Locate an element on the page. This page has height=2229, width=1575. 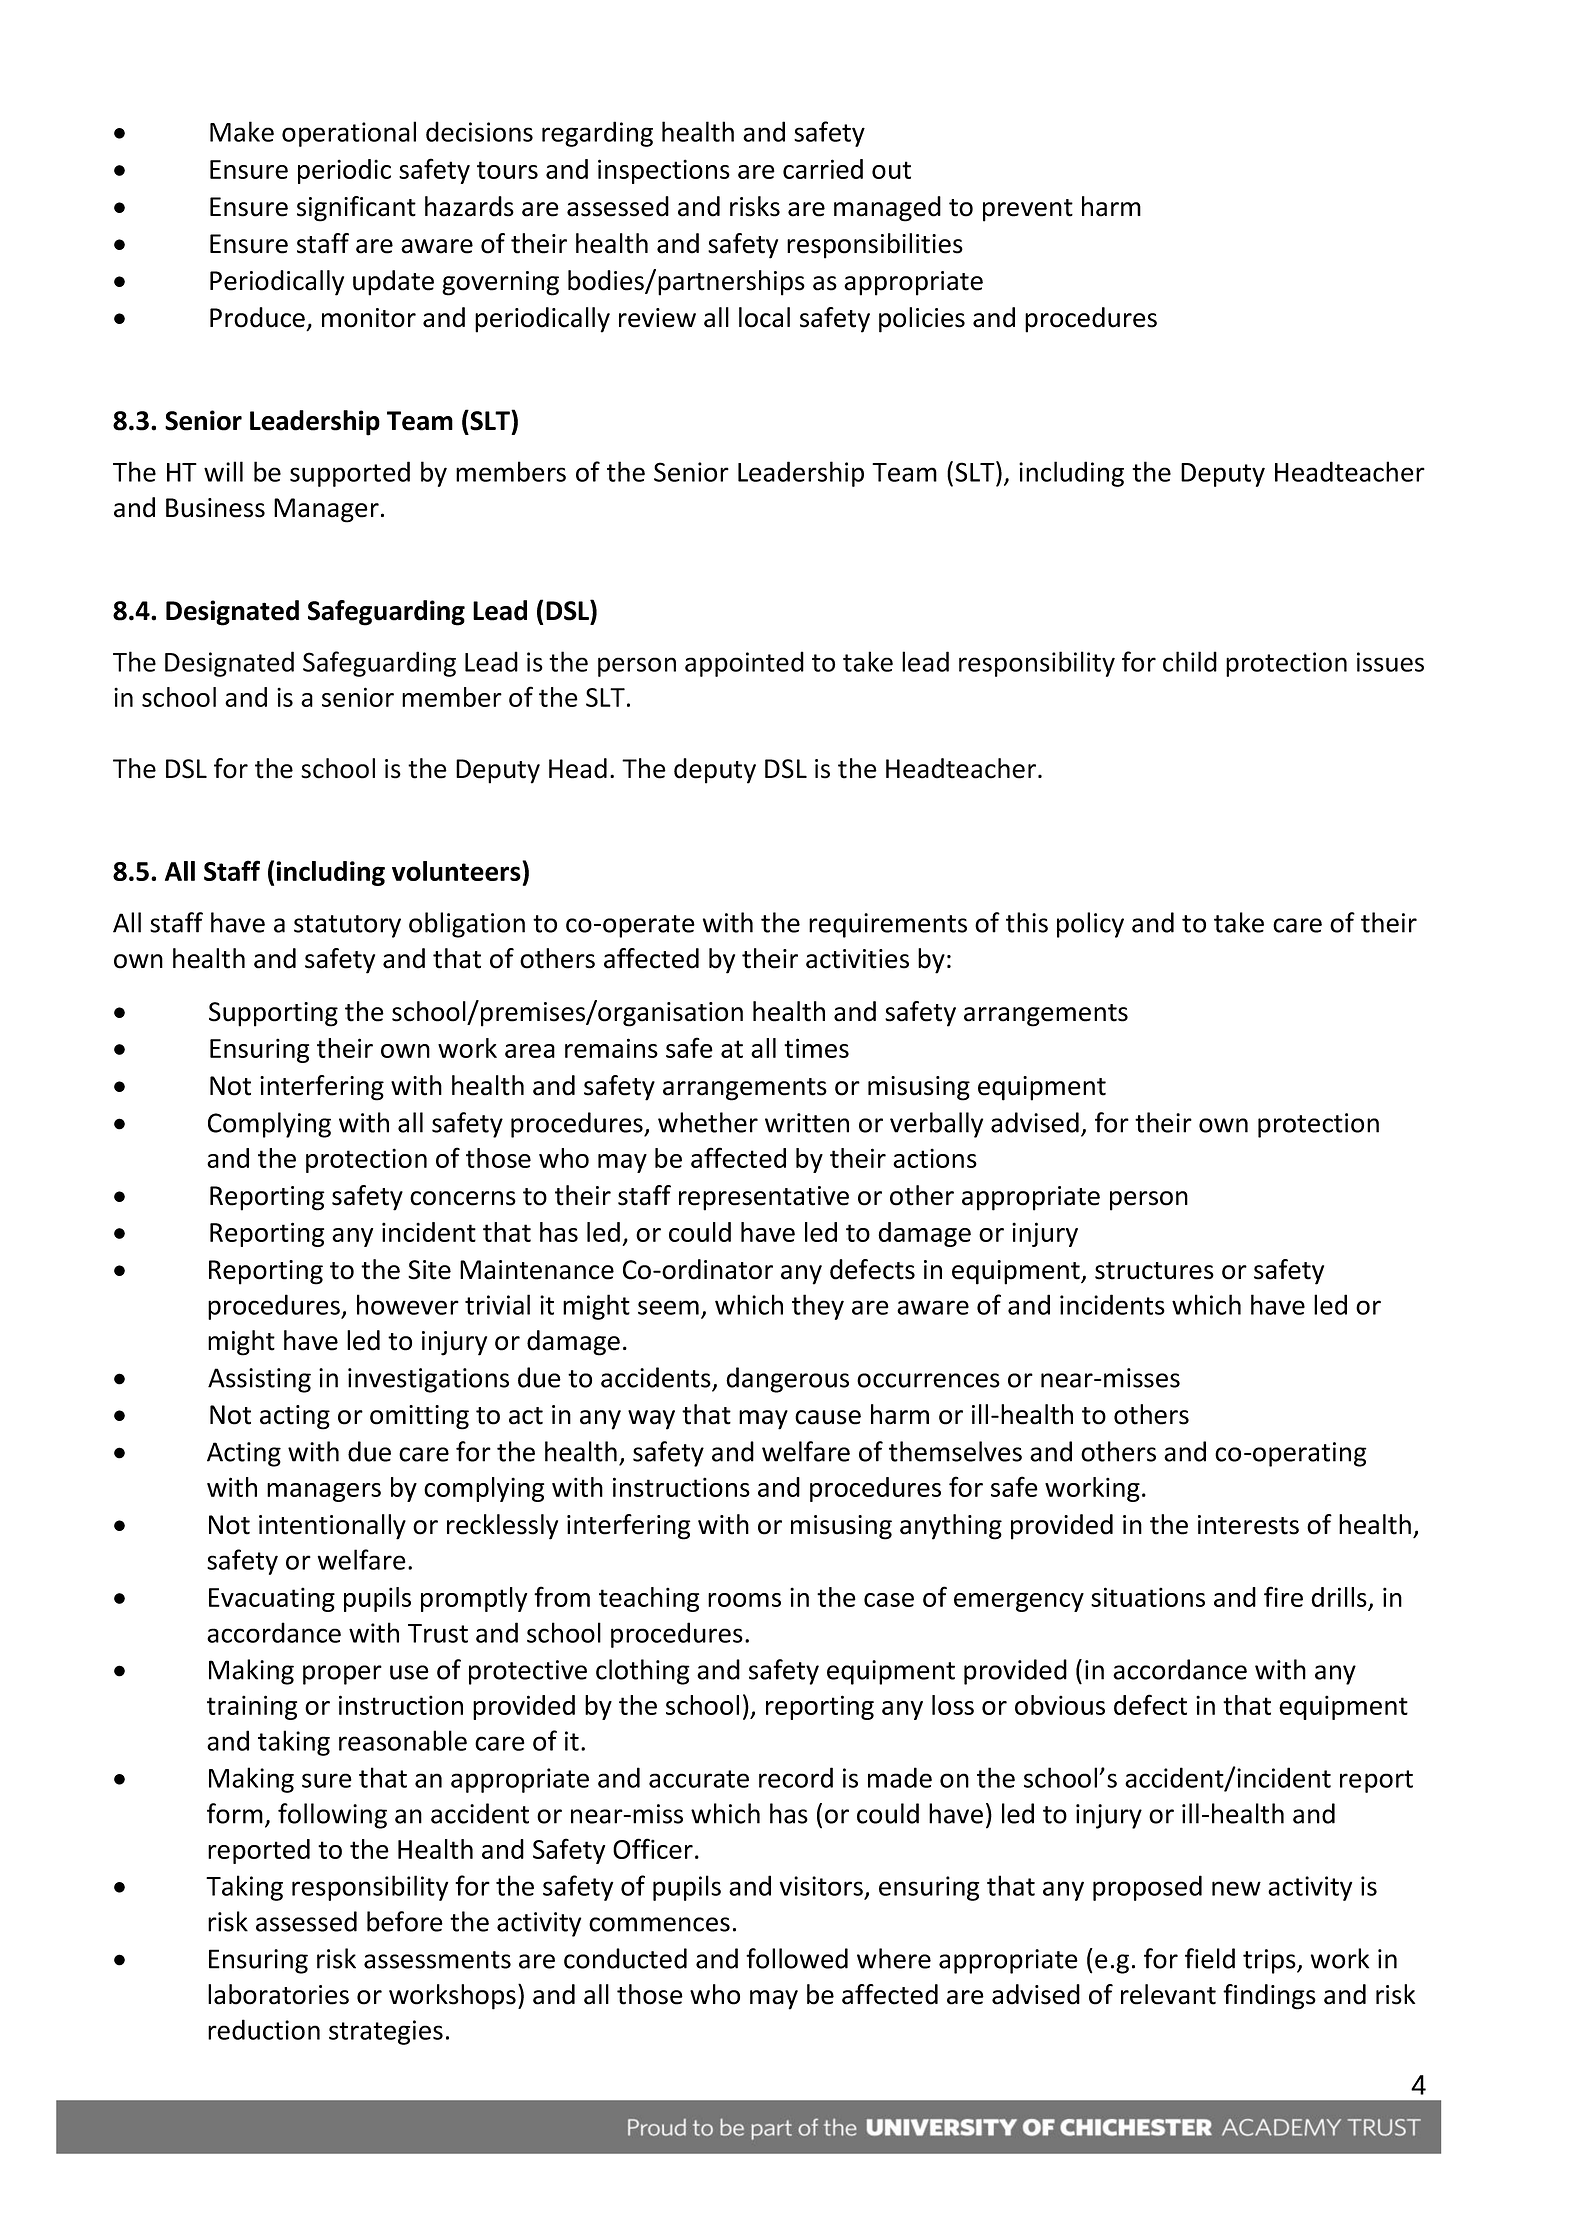
trips is located at coordinates (1270, 1961).
